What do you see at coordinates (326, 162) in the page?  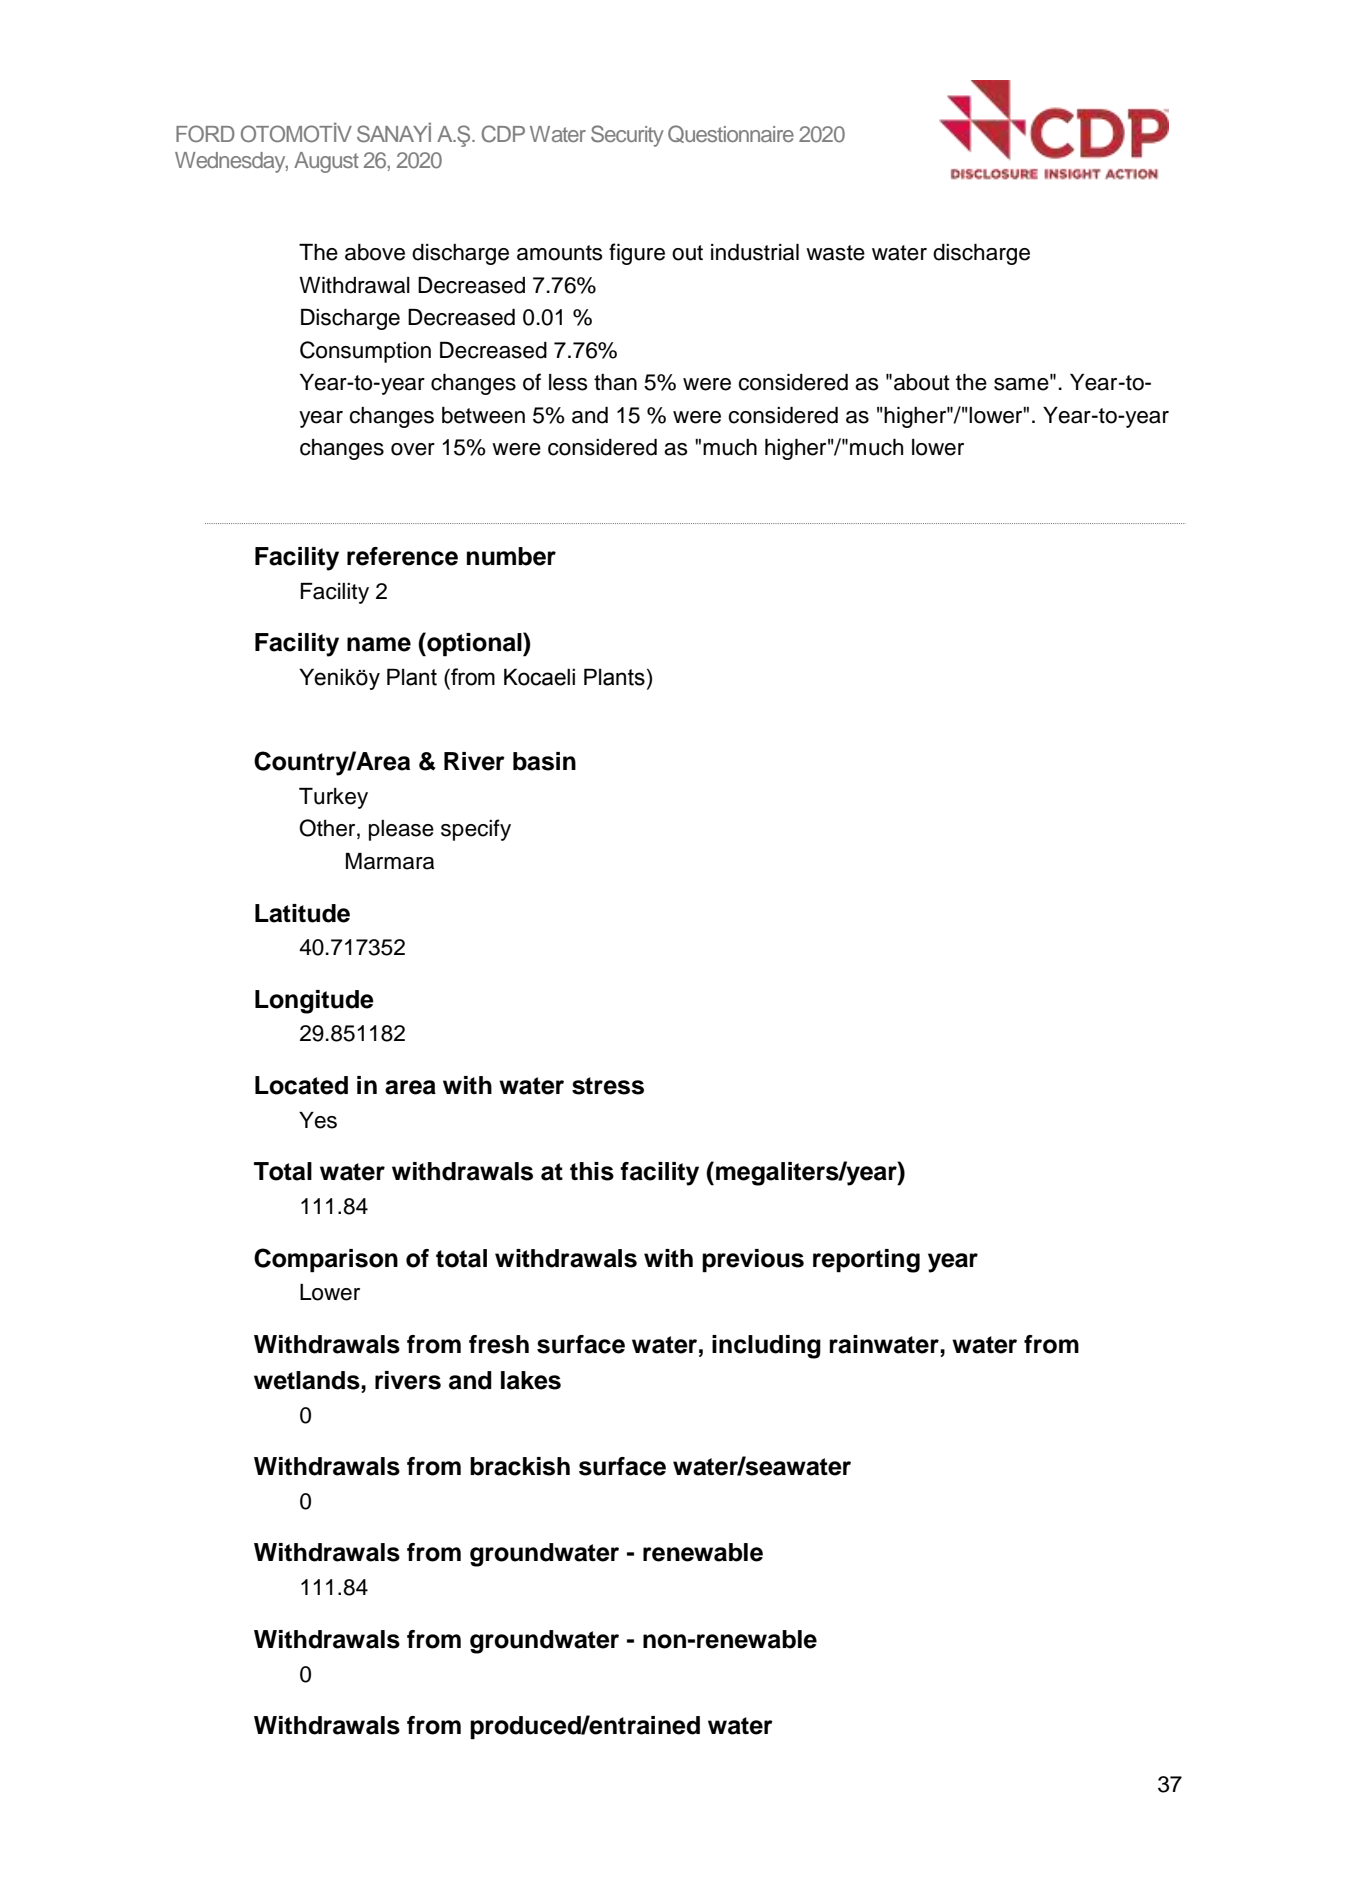 I see `August` at bounding box center [326, 162].
